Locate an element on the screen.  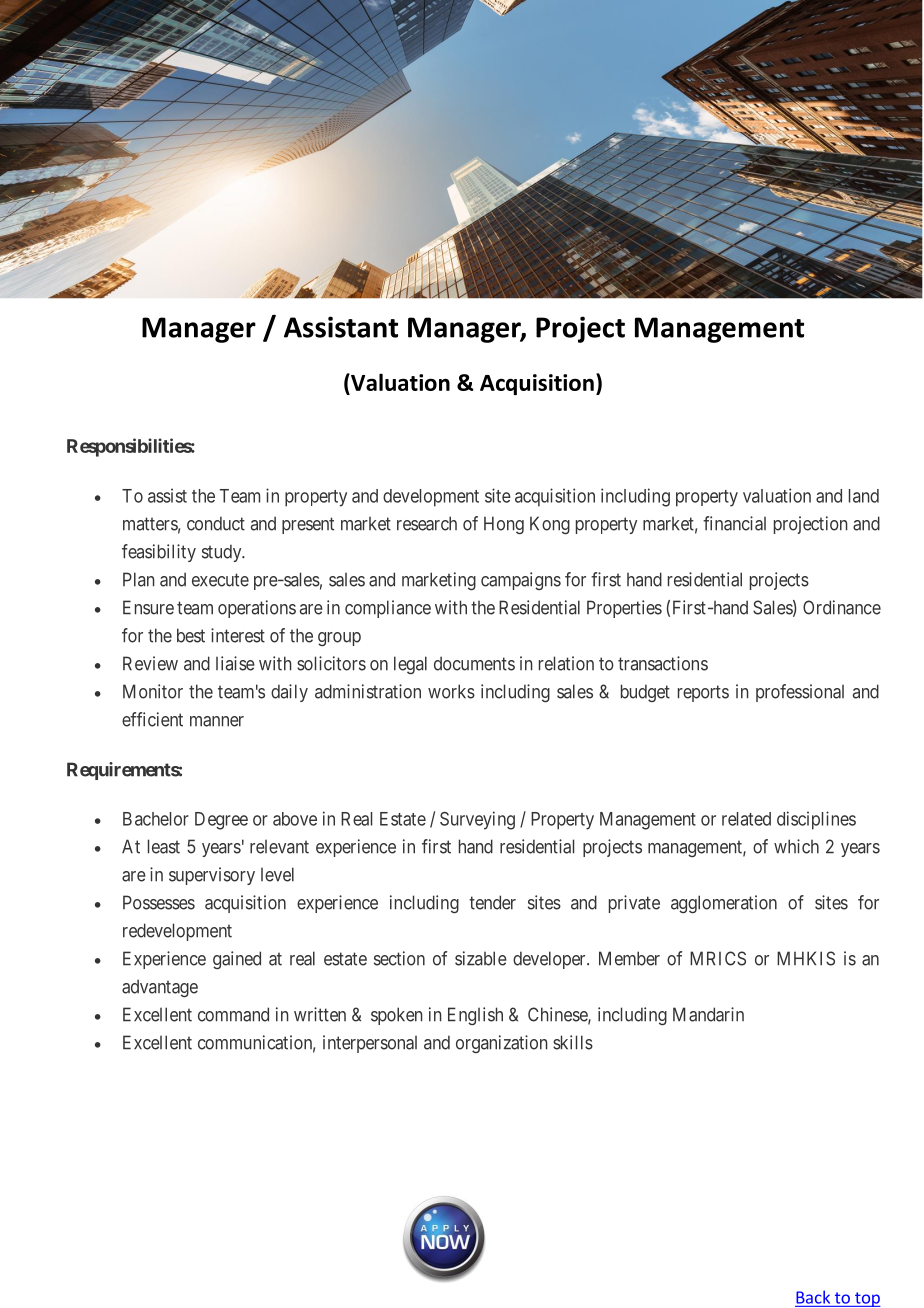
interpersonal is located at coordinates (370, 1044).
